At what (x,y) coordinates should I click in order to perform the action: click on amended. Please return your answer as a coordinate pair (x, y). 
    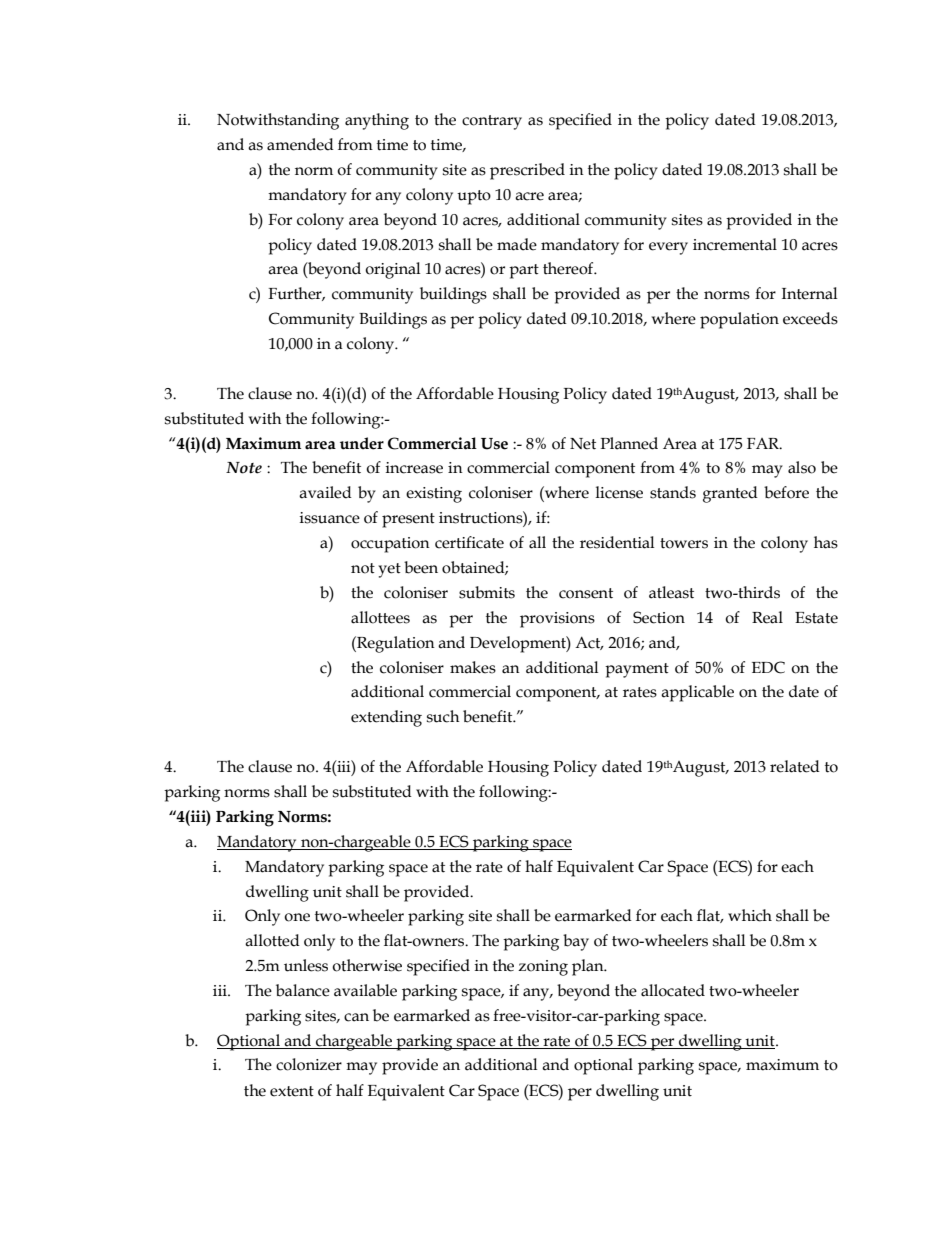
    Looking at the image, I should click on (300, 144).
